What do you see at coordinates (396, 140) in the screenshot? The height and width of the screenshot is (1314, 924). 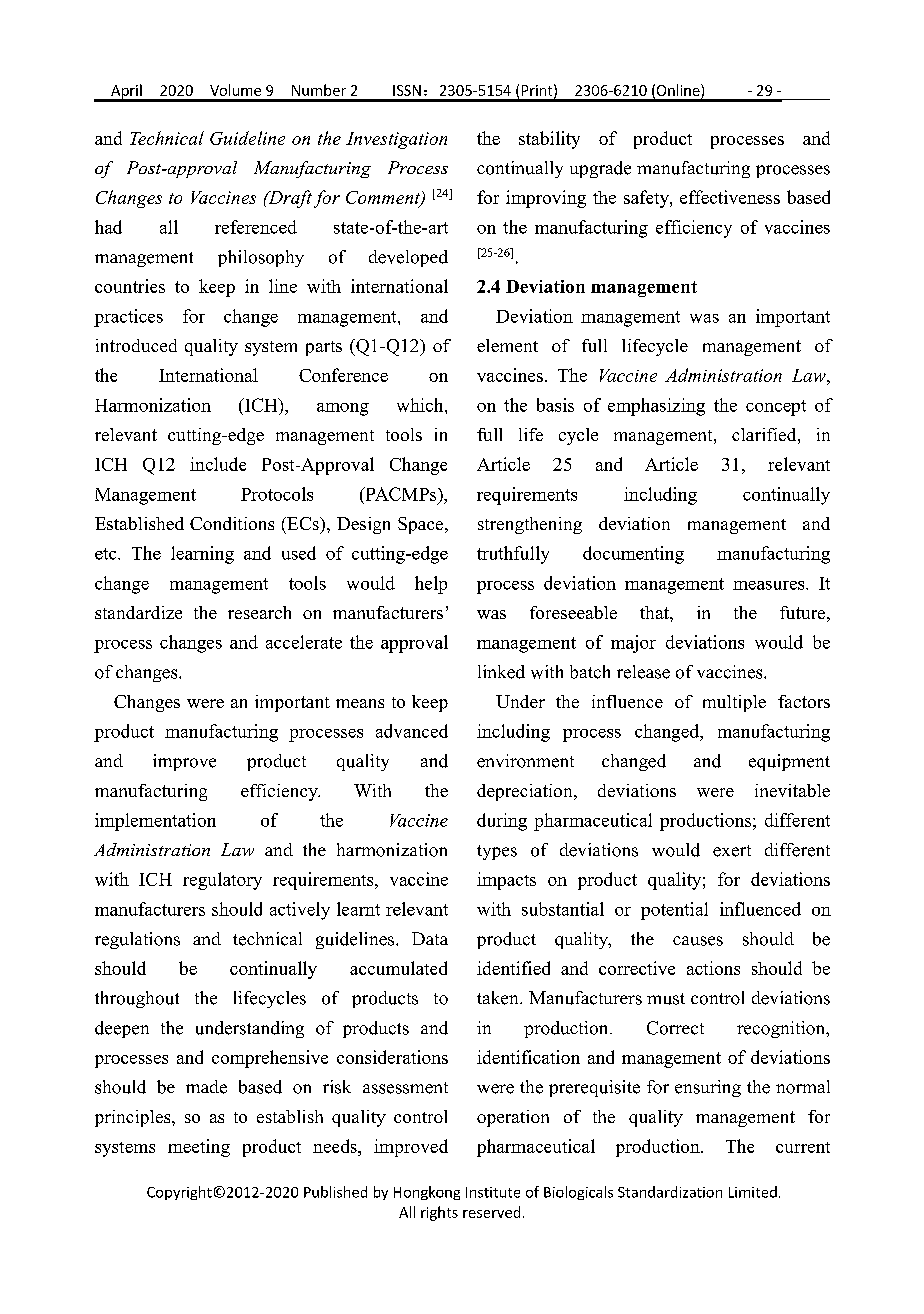 I see `Investigation` at bounding box center [396, 140].
